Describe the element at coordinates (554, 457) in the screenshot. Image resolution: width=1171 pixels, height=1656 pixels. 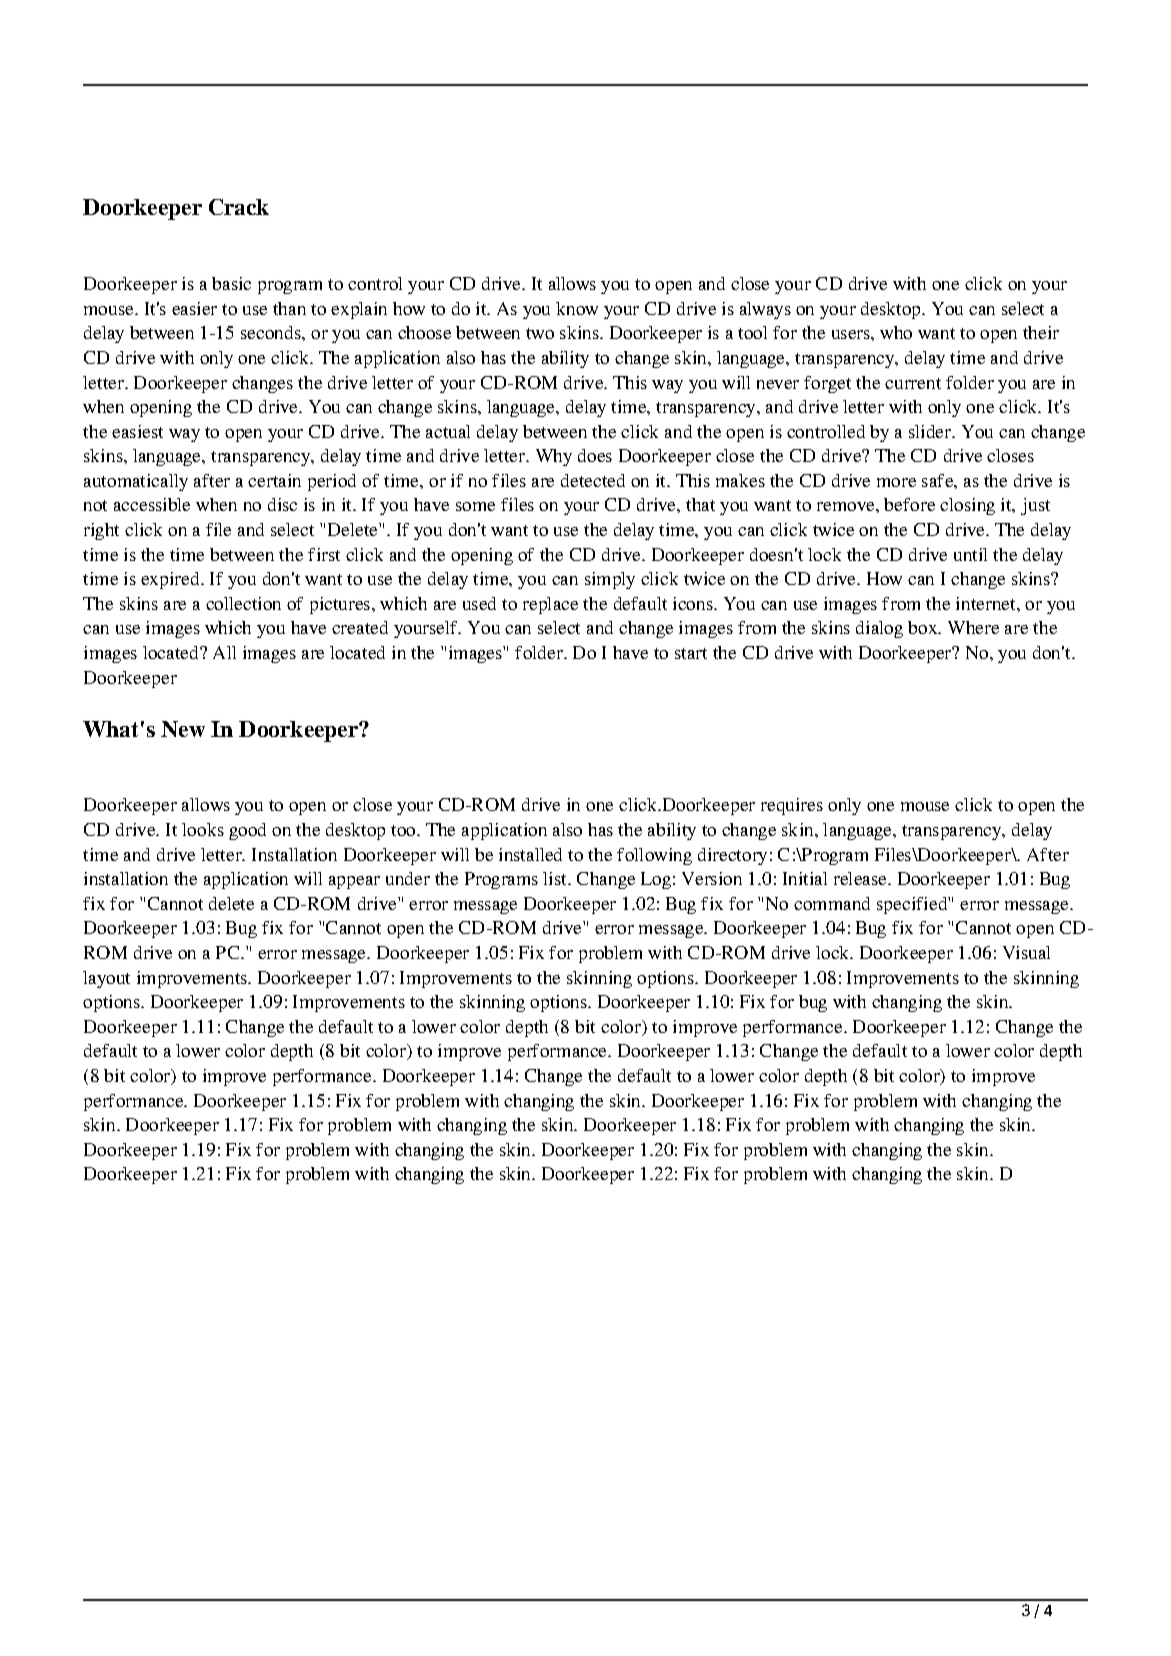
I see `Why` at that location.
